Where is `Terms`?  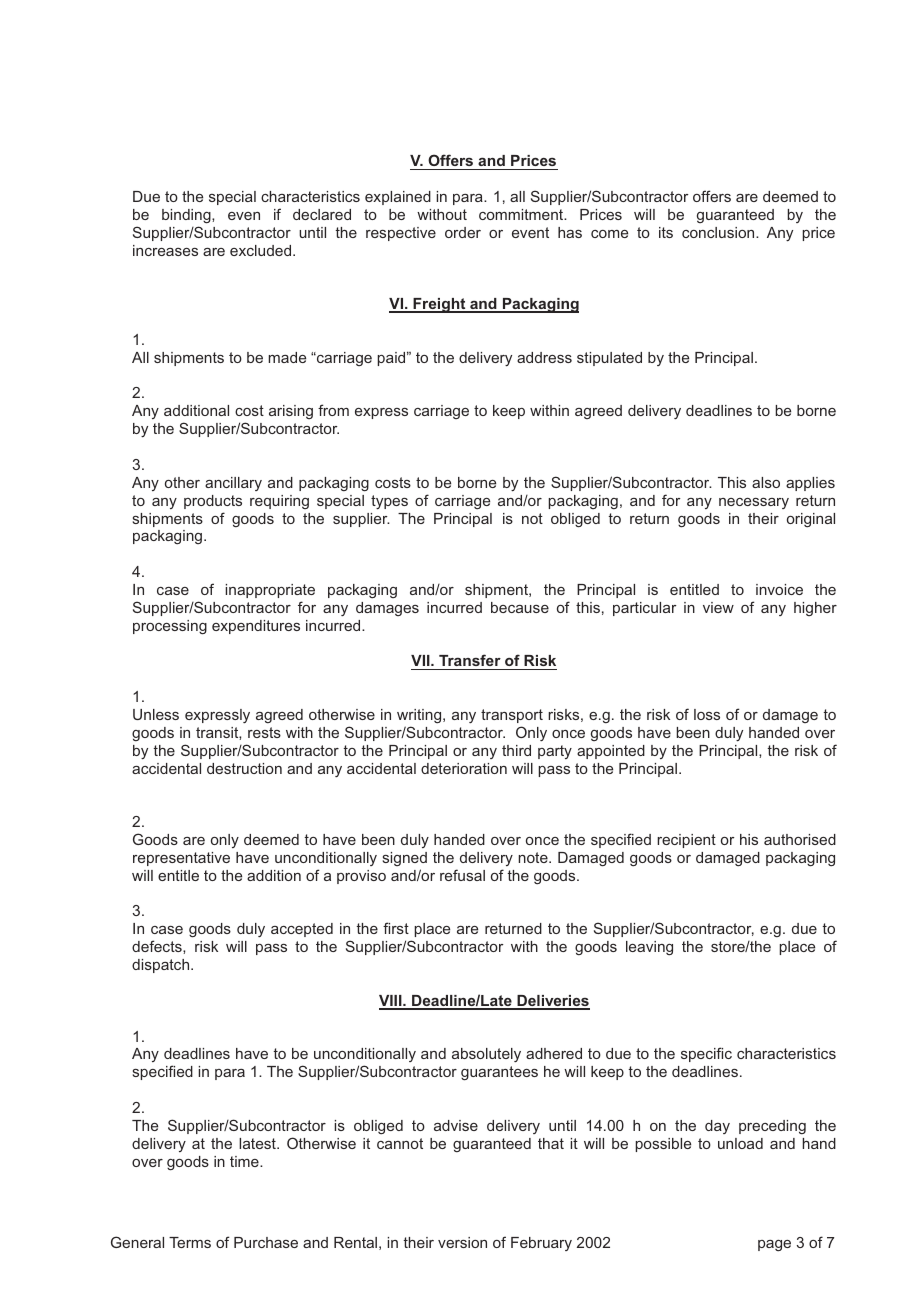 Terms is located at coordinates (190, 1242).
